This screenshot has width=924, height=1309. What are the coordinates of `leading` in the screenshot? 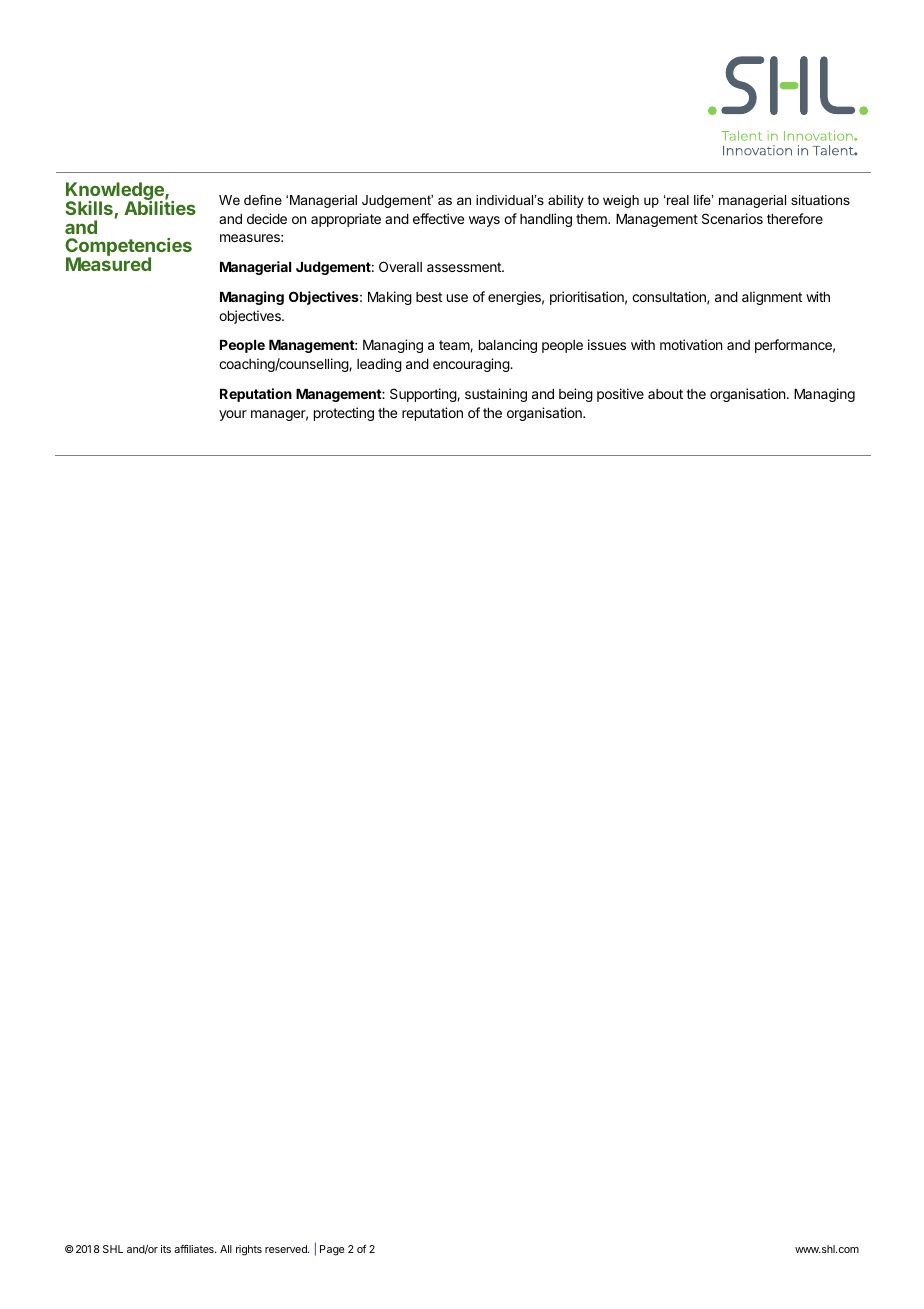 It's located at (379, 365).
